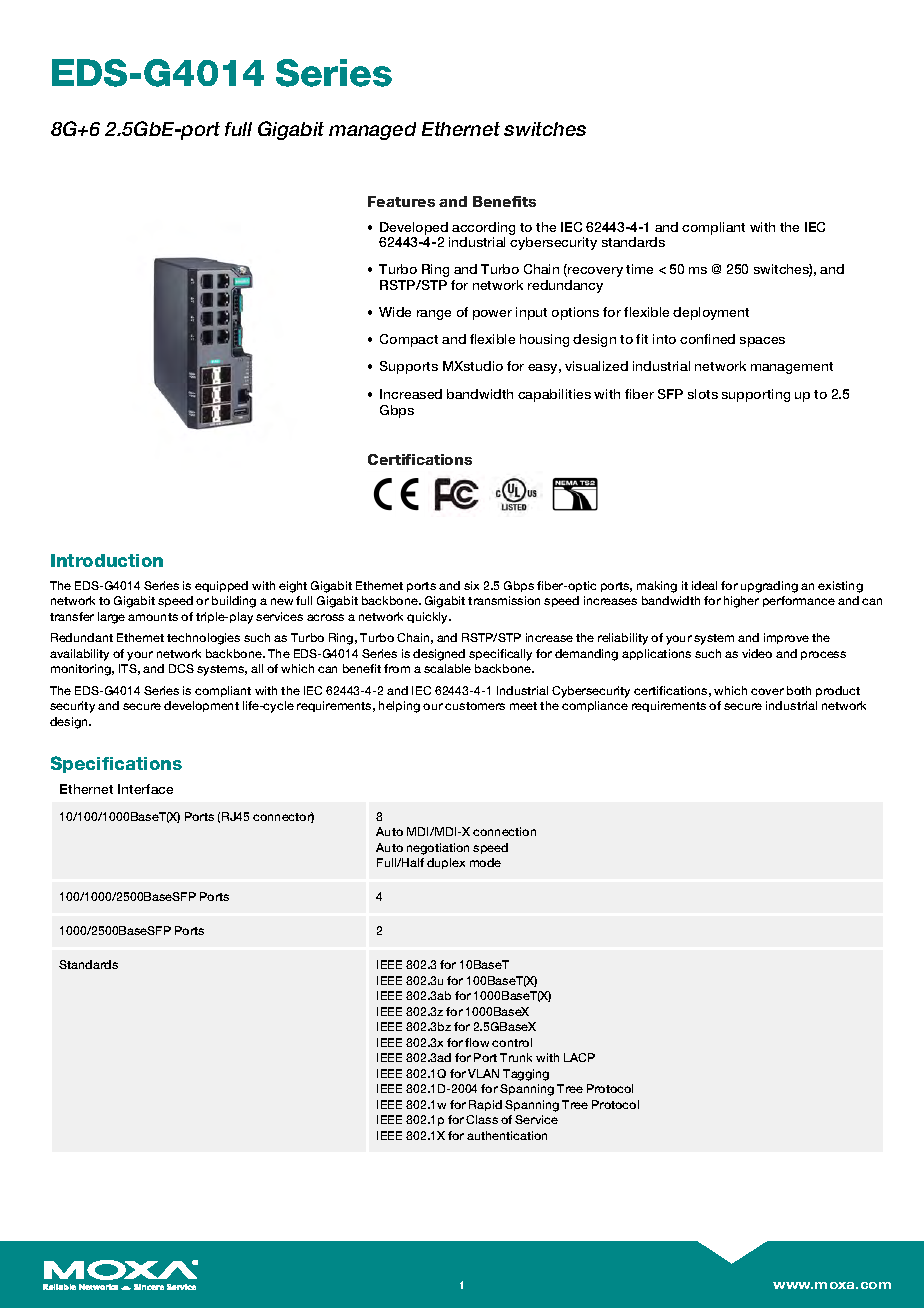  What do you see at coordinates (145, 789) in the page?
I see `Interface` at bounding box center [145, 789].
